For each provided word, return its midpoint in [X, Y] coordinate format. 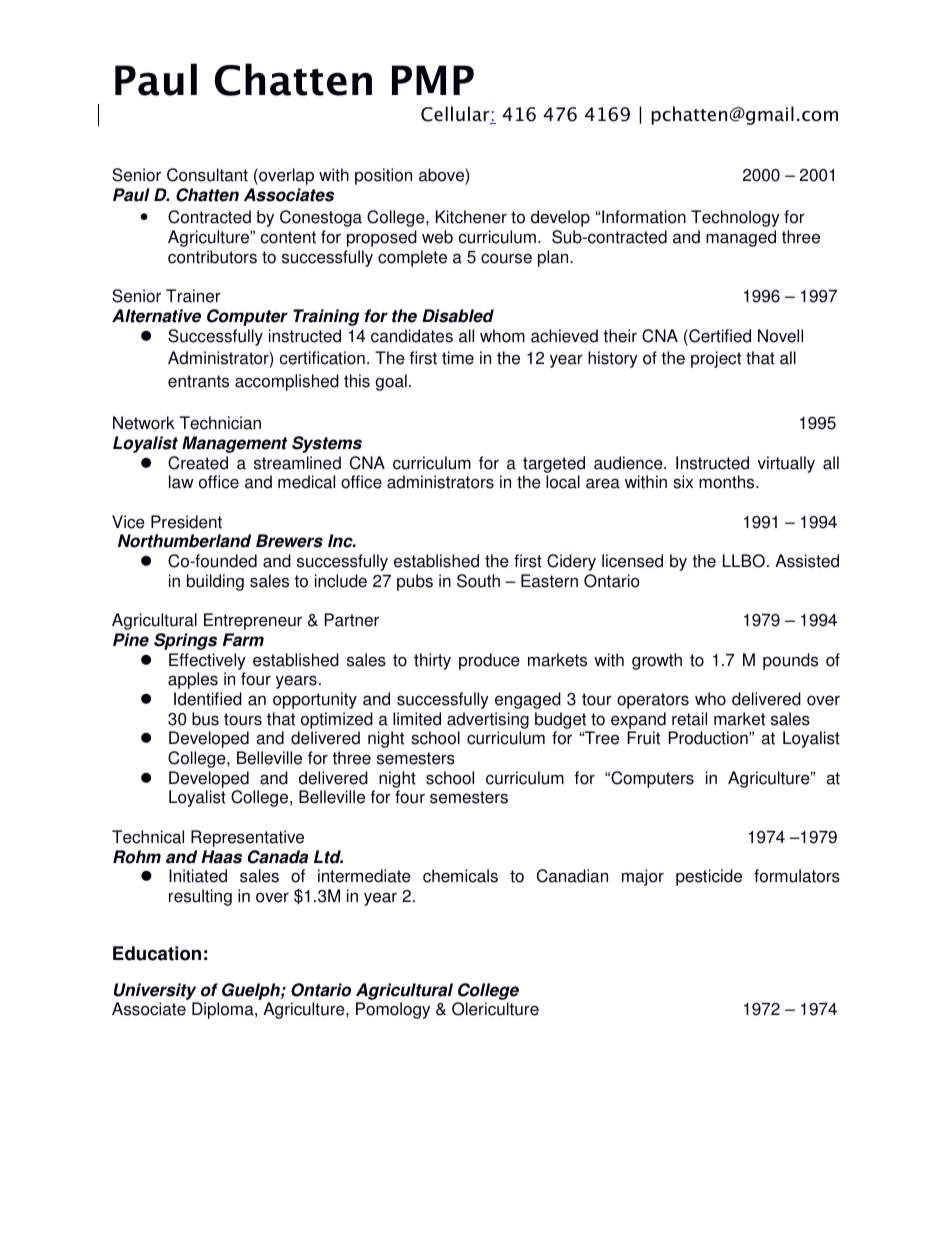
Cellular [456, 115]
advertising [488, 720]
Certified [719, 336]
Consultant [207, 175]
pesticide [709, 877]
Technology [735, 218]
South [478, 581]
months [728, 482]
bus [205, 719]
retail [689, 719]
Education [157, 953]
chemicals [460, 876]
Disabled [458, 316]
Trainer [193, 296]
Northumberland [184, 541]
